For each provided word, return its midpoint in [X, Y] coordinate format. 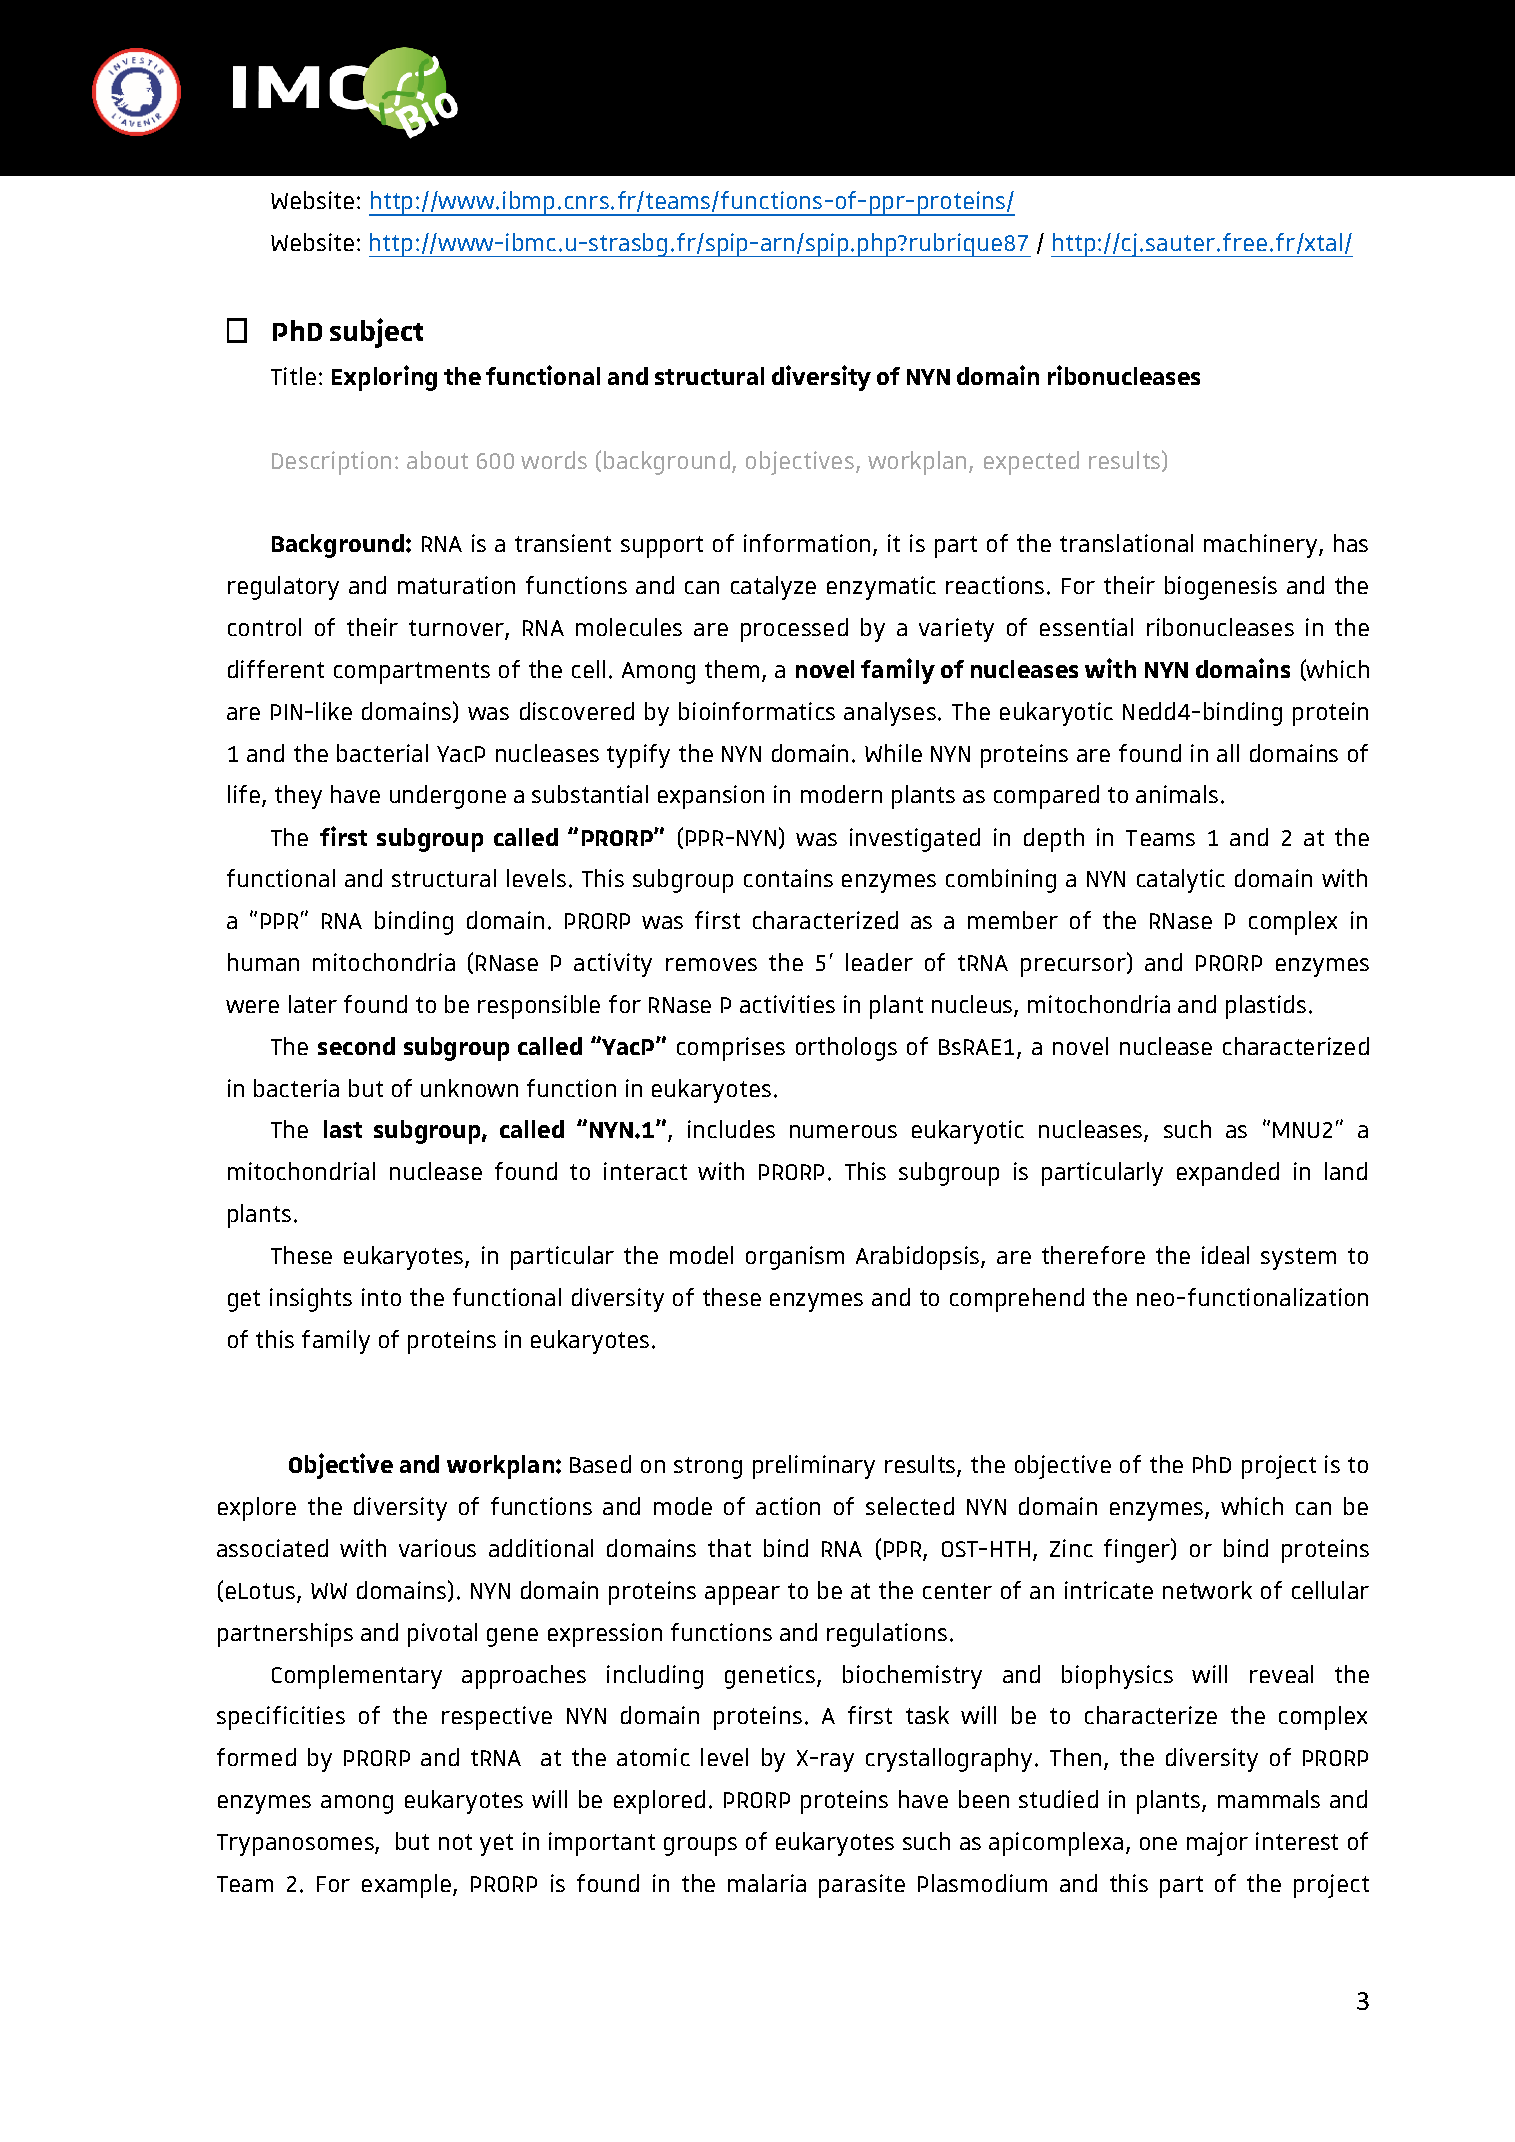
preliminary [814, 1467]
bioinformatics [757, 711]
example [408, 1886]
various [437, 1548]
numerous [843, 1131]
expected [1031, 463]
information [807, 543]
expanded [1228, 1174]
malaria [767, 1883]
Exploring [384, 378]
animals [1177, 794]
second [356, 1046]
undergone [448, 797]
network [1207, 1590]
